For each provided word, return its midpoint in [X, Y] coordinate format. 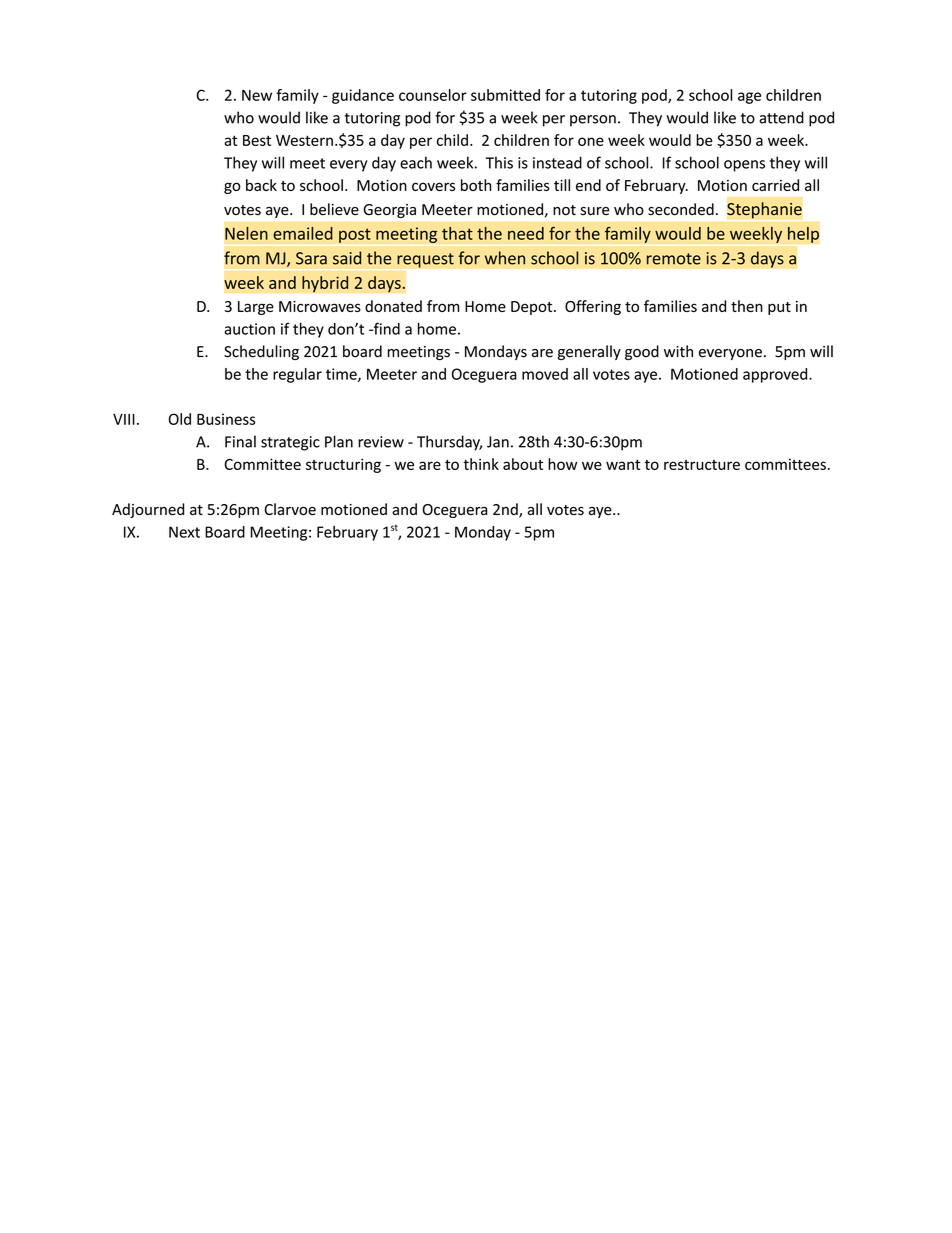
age [749, 98]
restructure [702, 465]
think [481, 464]
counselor [433, 95]
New [257, 95]
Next [184, 532]
